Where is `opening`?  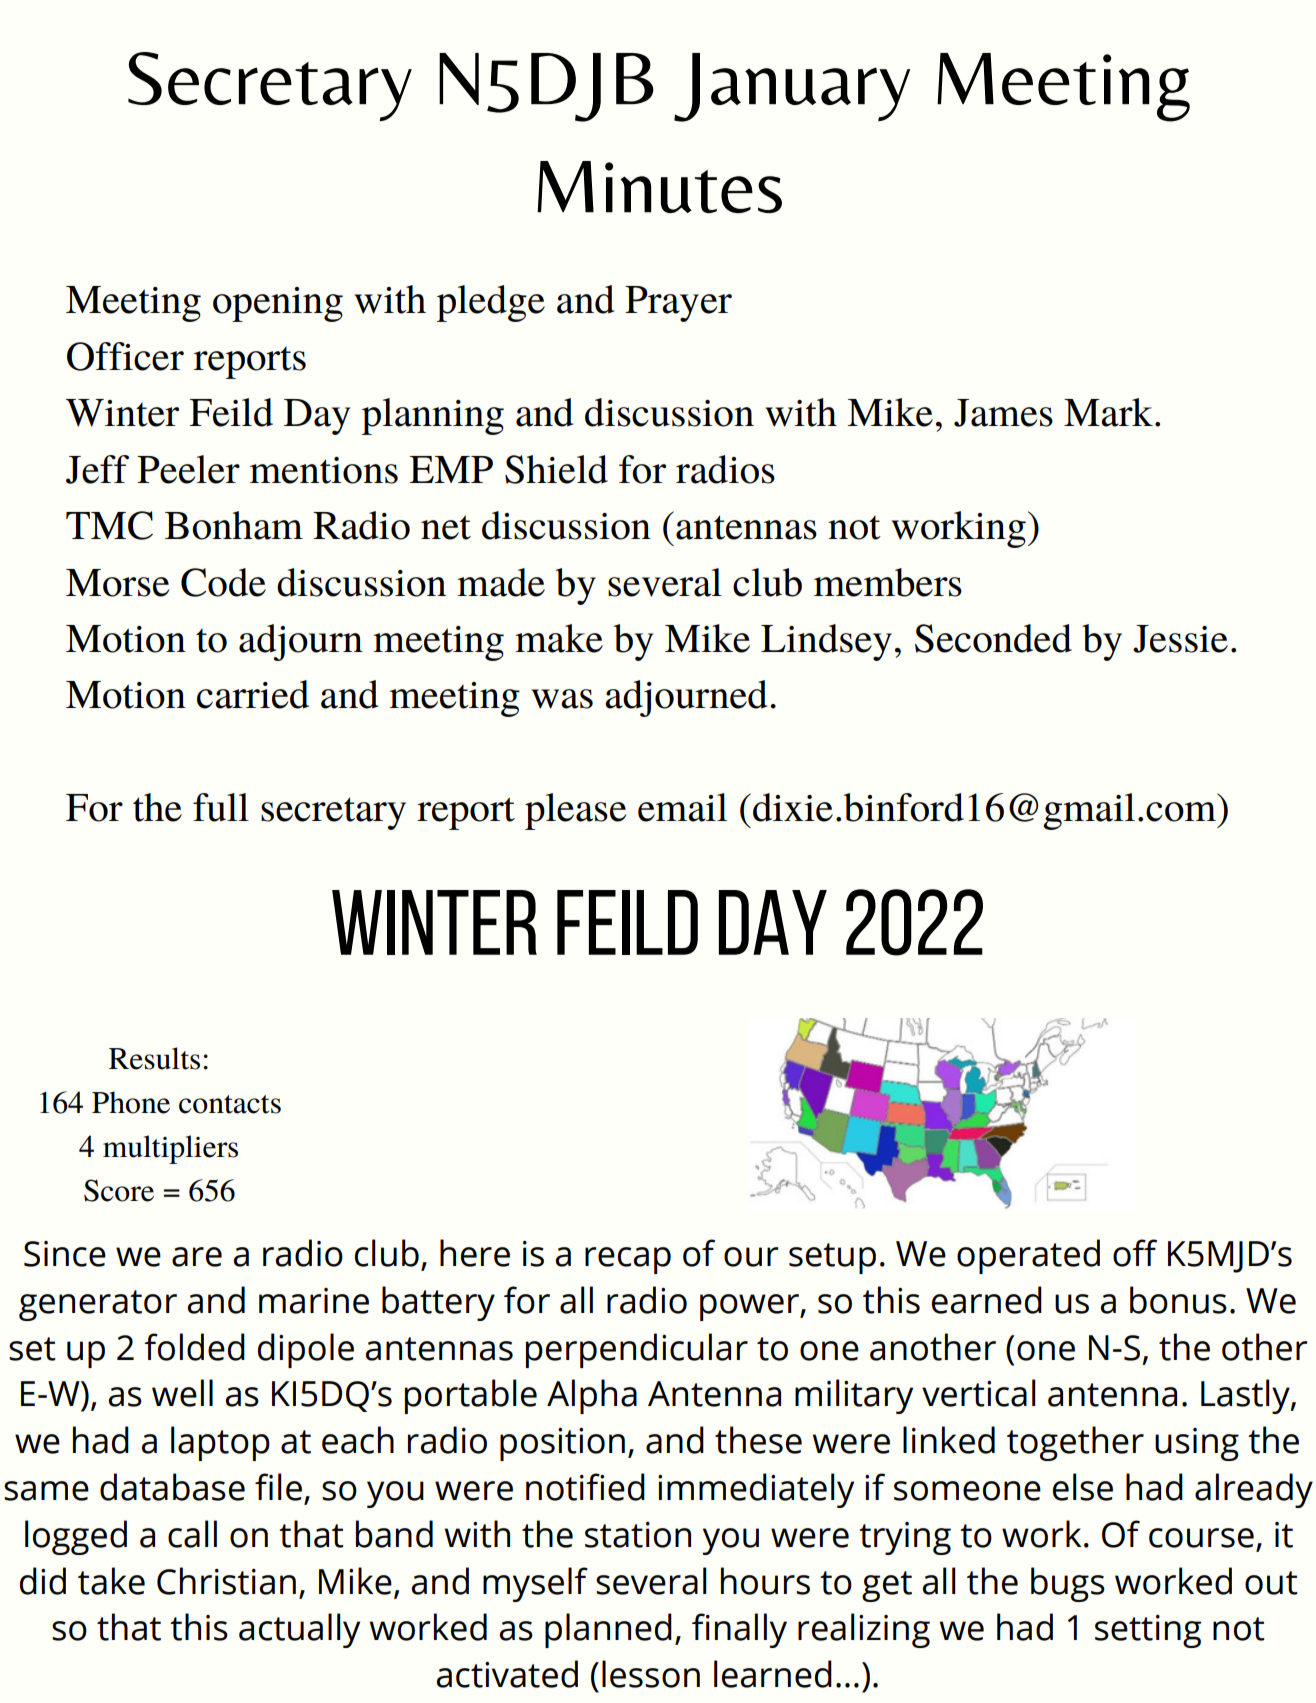
opening is located at coordinates (278, 304).
